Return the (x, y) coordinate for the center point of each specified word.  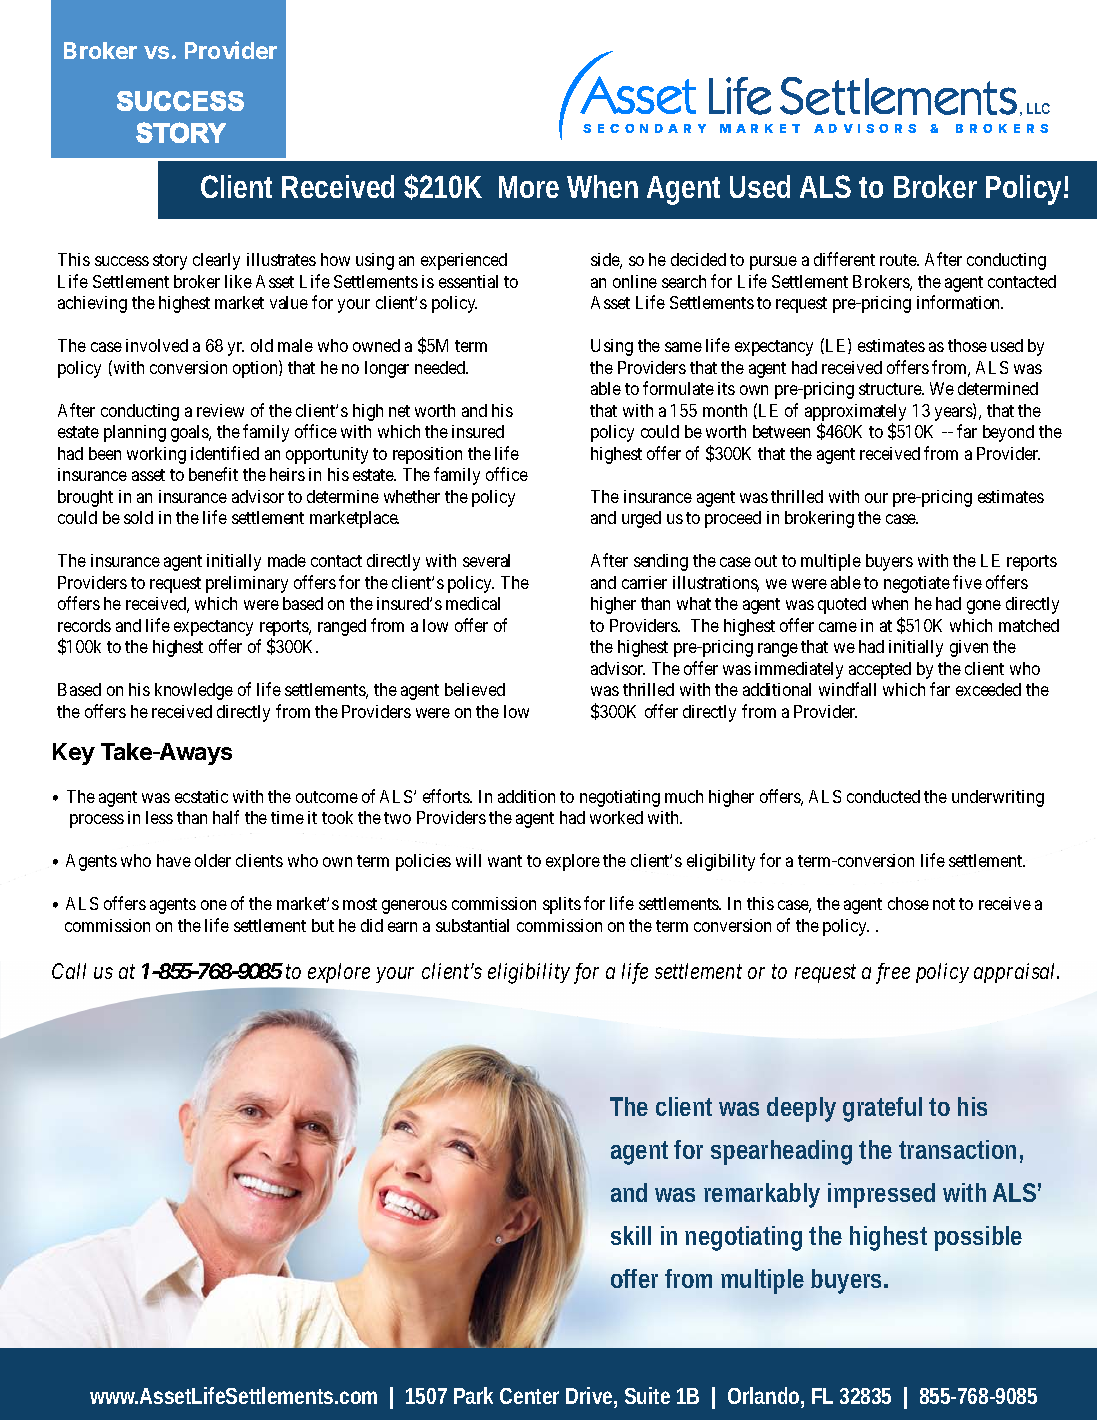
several (486, 560)
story (170, 262)
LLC (1038, 108)
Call (69, 971)
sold (138, 517)
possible (978, 1238)
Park (473, 1395)
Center (529, 1396)
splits (562, 905)
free (893, 973)
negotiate (917, 584)
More (529, 187)
